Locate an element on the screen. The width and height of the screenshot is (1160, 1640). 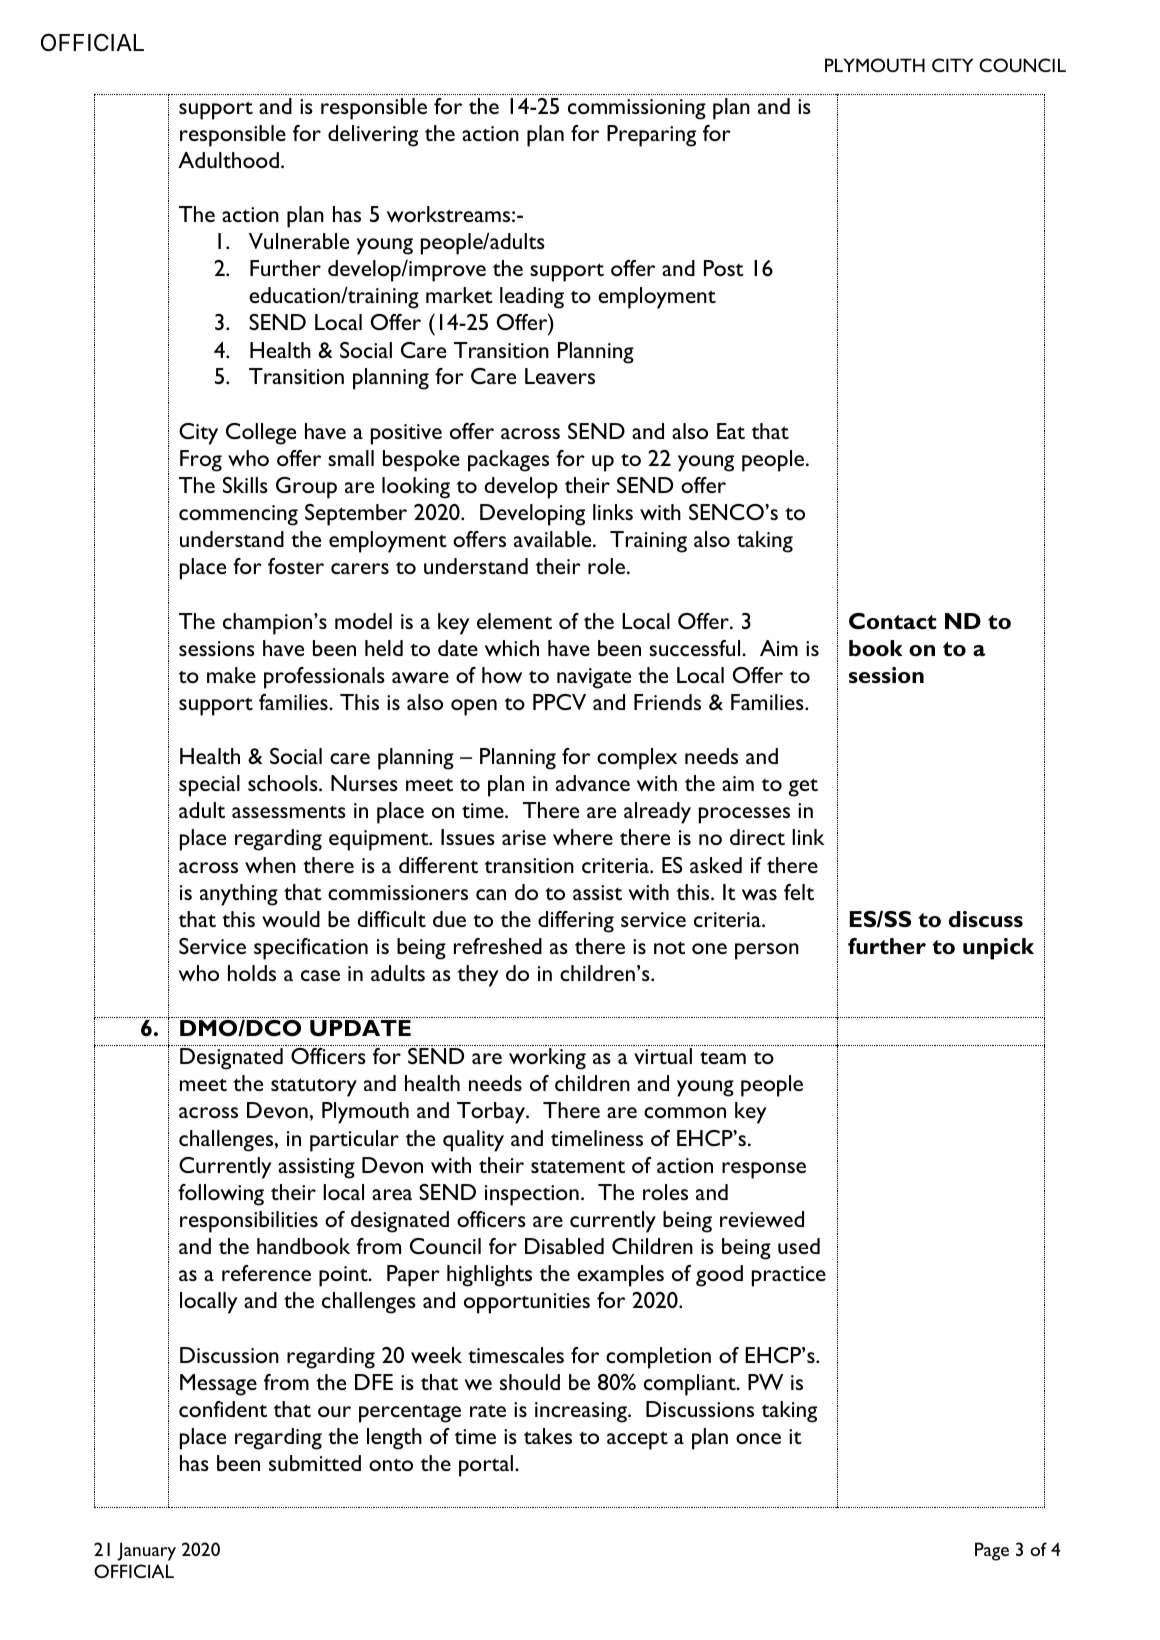
submitted is located at coordinates (315, 1463).
